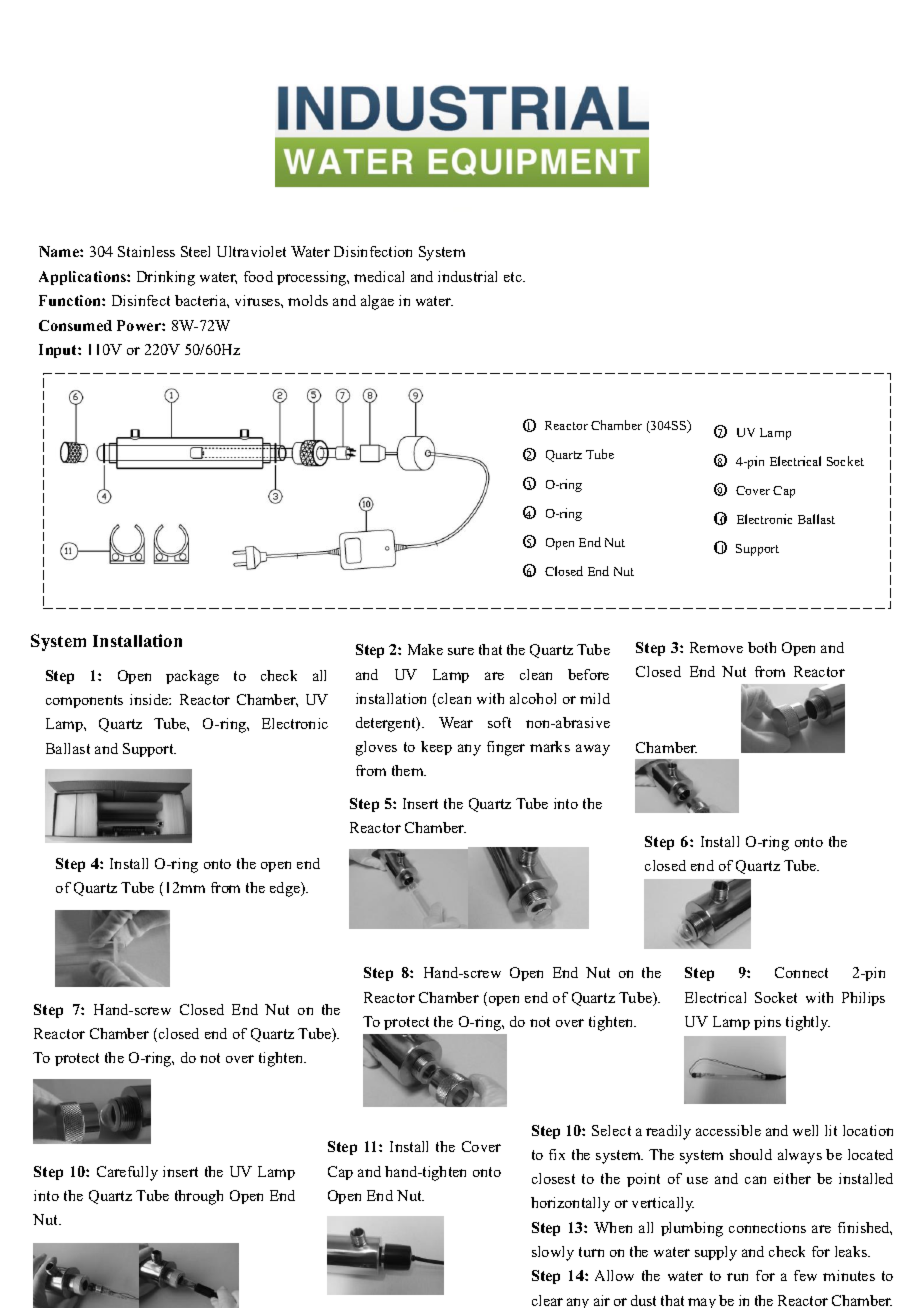  What do you see at coordinates (805, 1275) in the image?
I see `few` at bounding box center [805, 1275].
